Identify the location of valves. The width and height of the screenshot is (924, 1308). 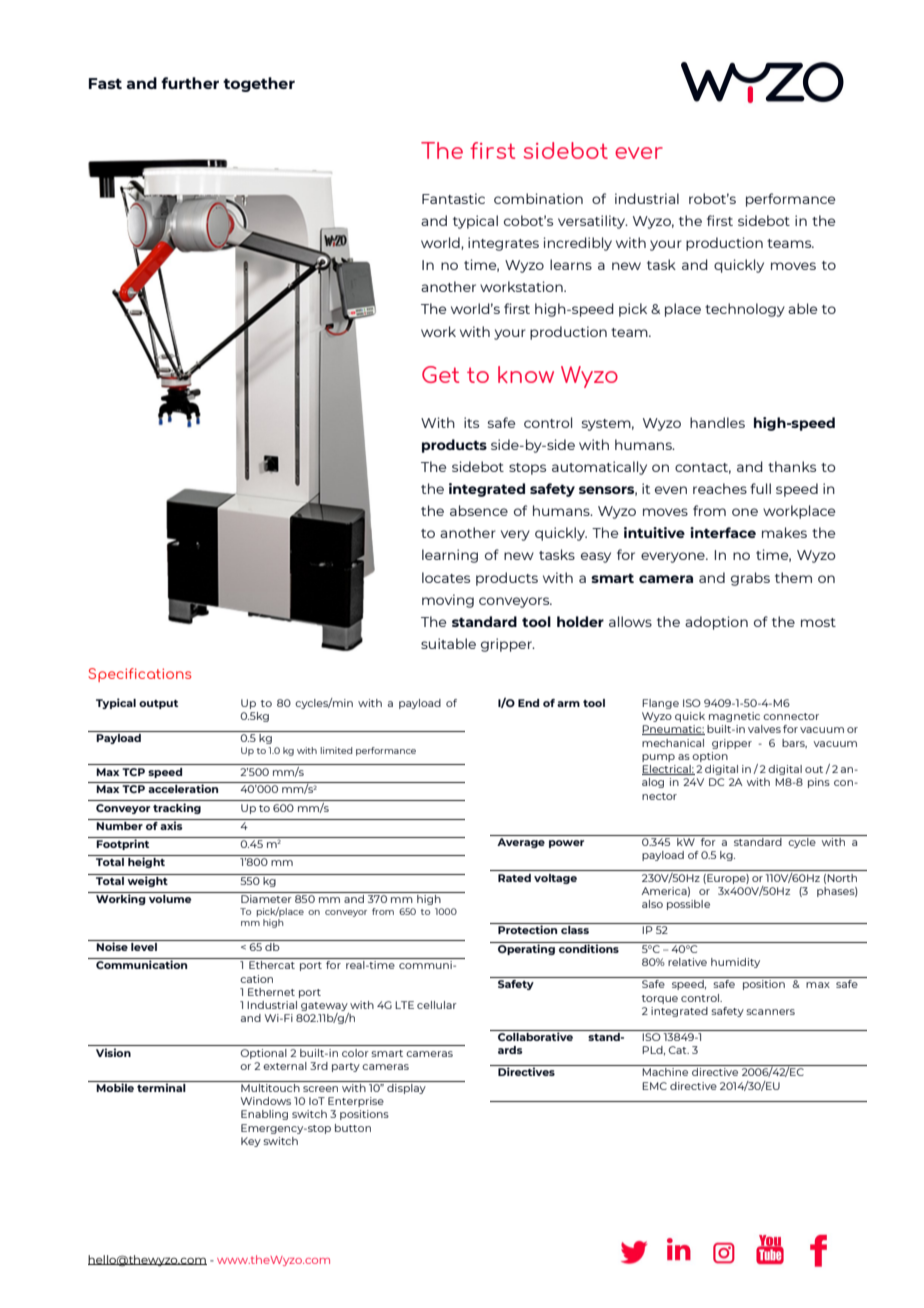
(764, 729).
